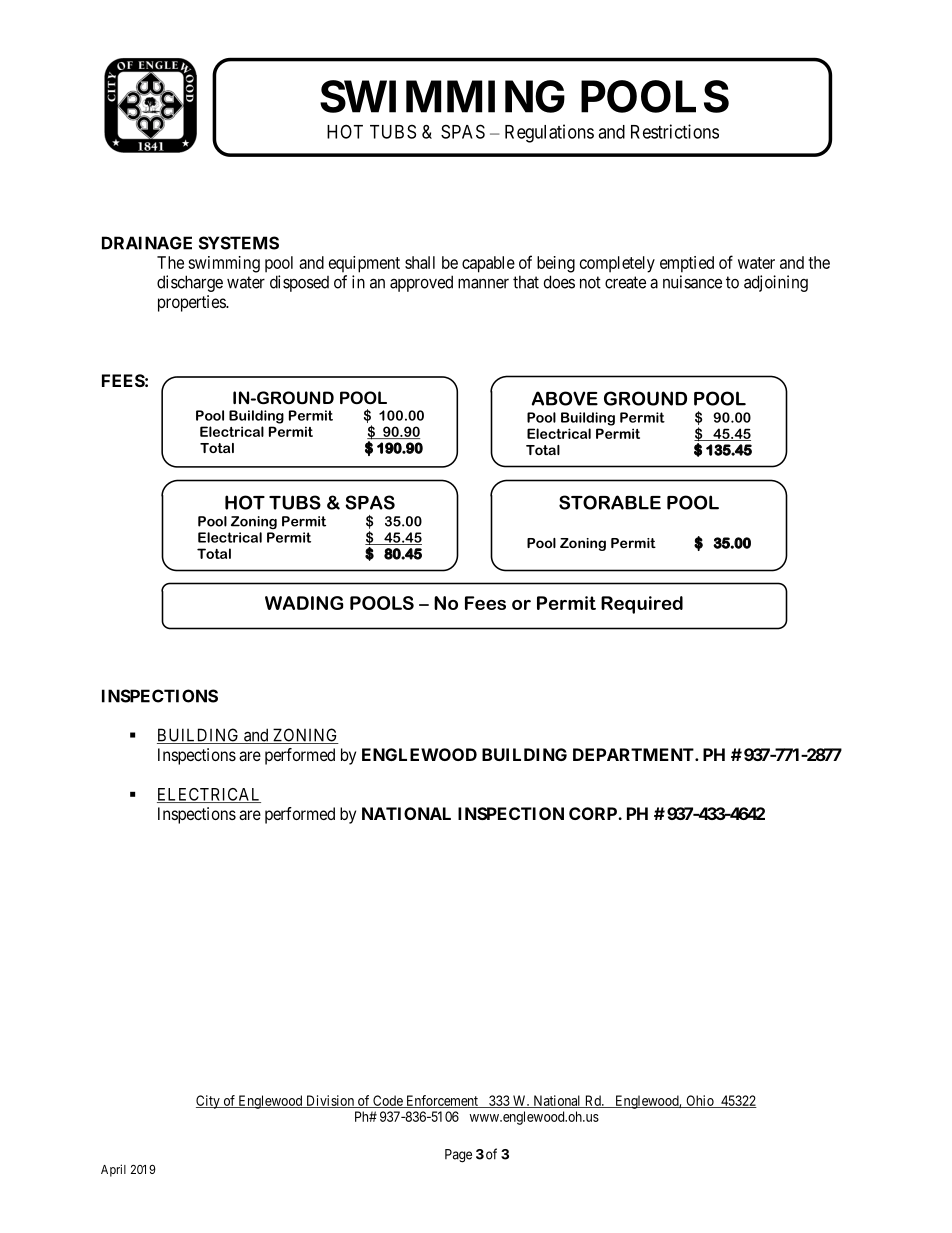  Describe the element at coordinates (675, 131) in the document. I see `Restrictions` at that location.
